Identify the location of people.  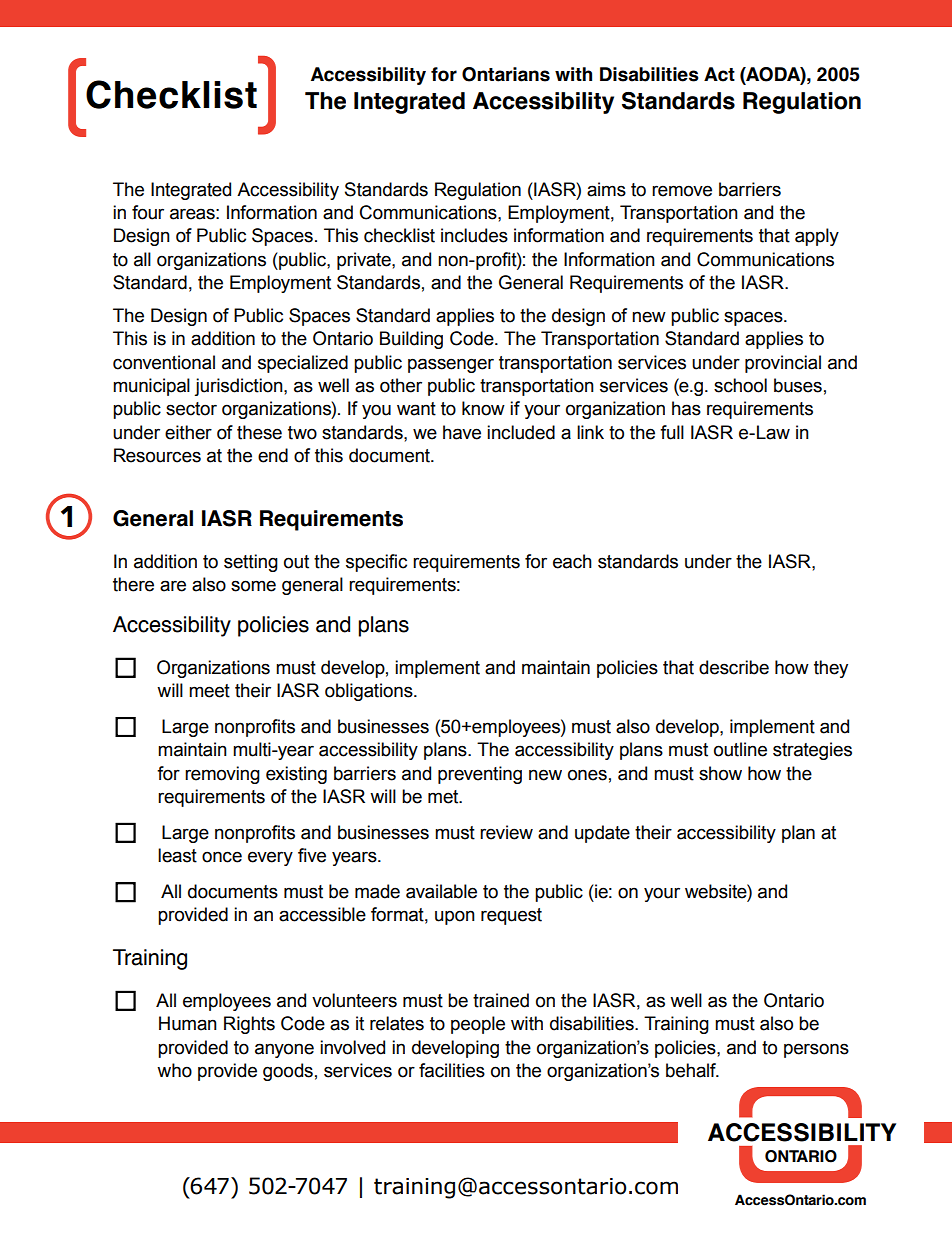
(478, 1025).
